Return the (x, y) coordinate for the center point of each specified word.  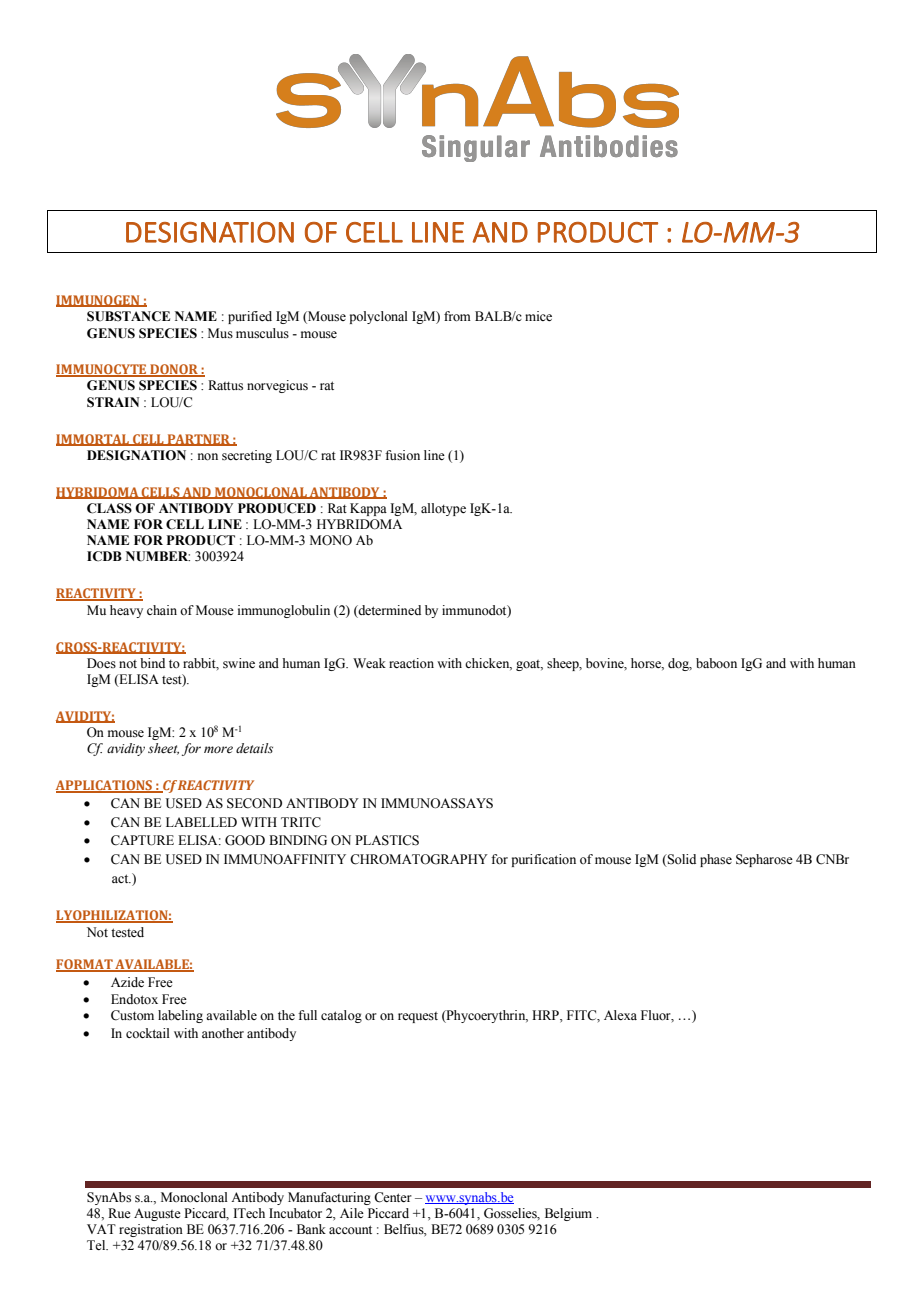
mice (538, 316)
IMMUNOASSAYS (437, 803)
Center (393, 1197)
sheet (163, 749)
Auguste (157, 1214)
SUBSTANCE (128, 316)
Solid (681, 860)
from (457, 316)
